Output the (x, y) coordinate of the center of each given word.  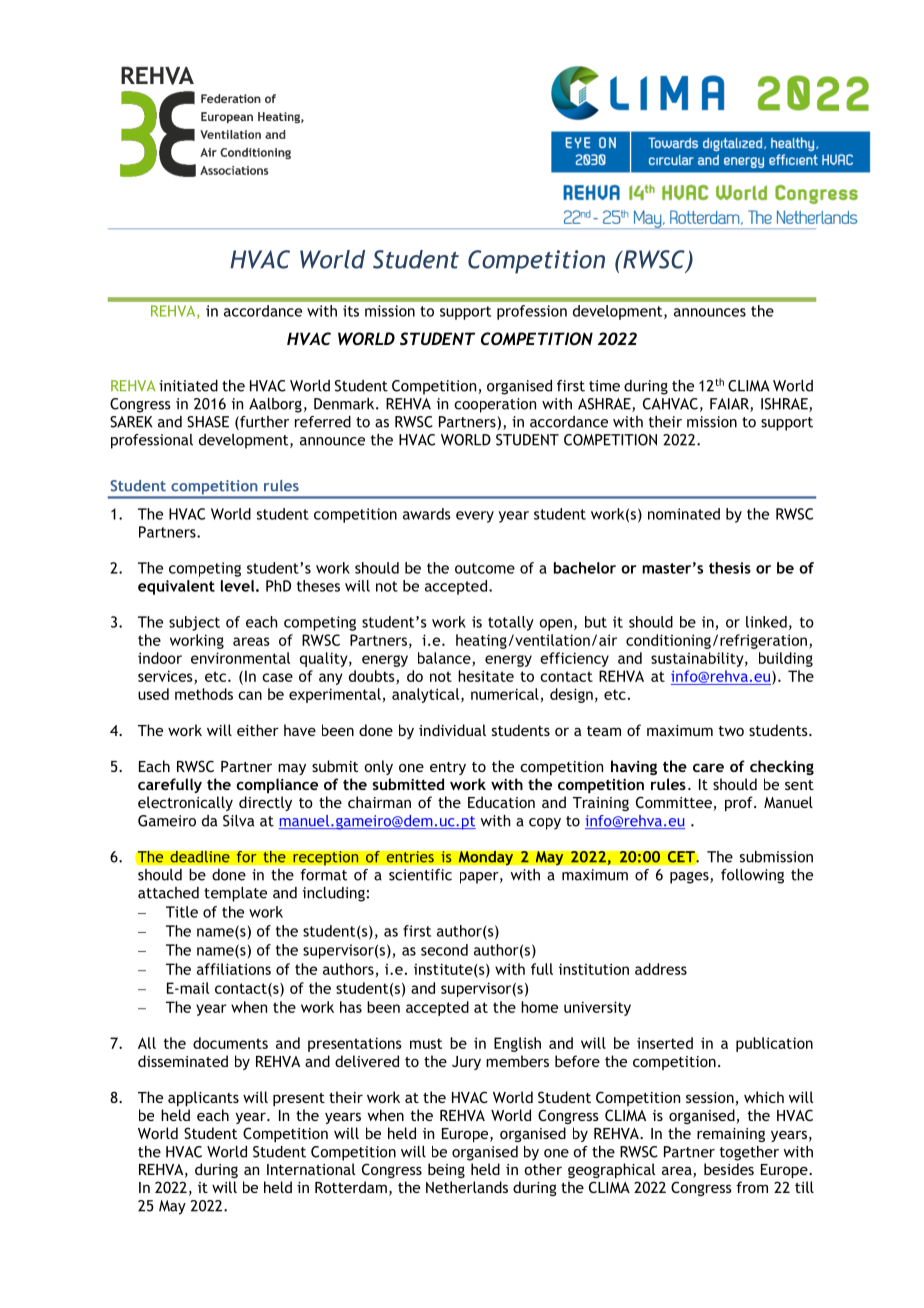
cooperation (495, 405)
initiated (188, 386)
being (446, 1170)
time (604, 386)
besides (729, 1169)
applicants (203, 1098)
